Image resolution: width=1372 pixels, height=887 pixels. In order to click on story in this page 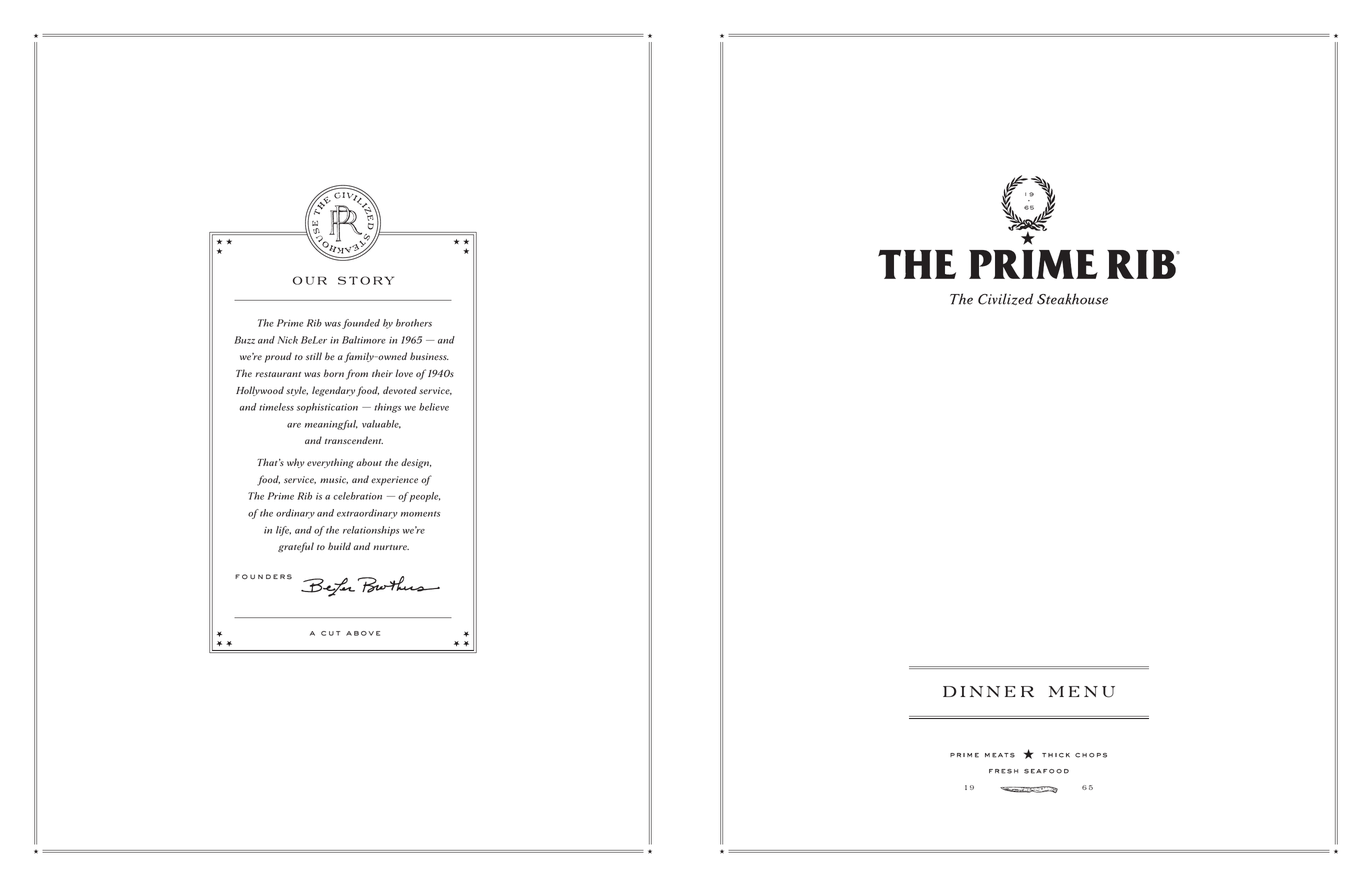, I will do `click(366, 280)`.
